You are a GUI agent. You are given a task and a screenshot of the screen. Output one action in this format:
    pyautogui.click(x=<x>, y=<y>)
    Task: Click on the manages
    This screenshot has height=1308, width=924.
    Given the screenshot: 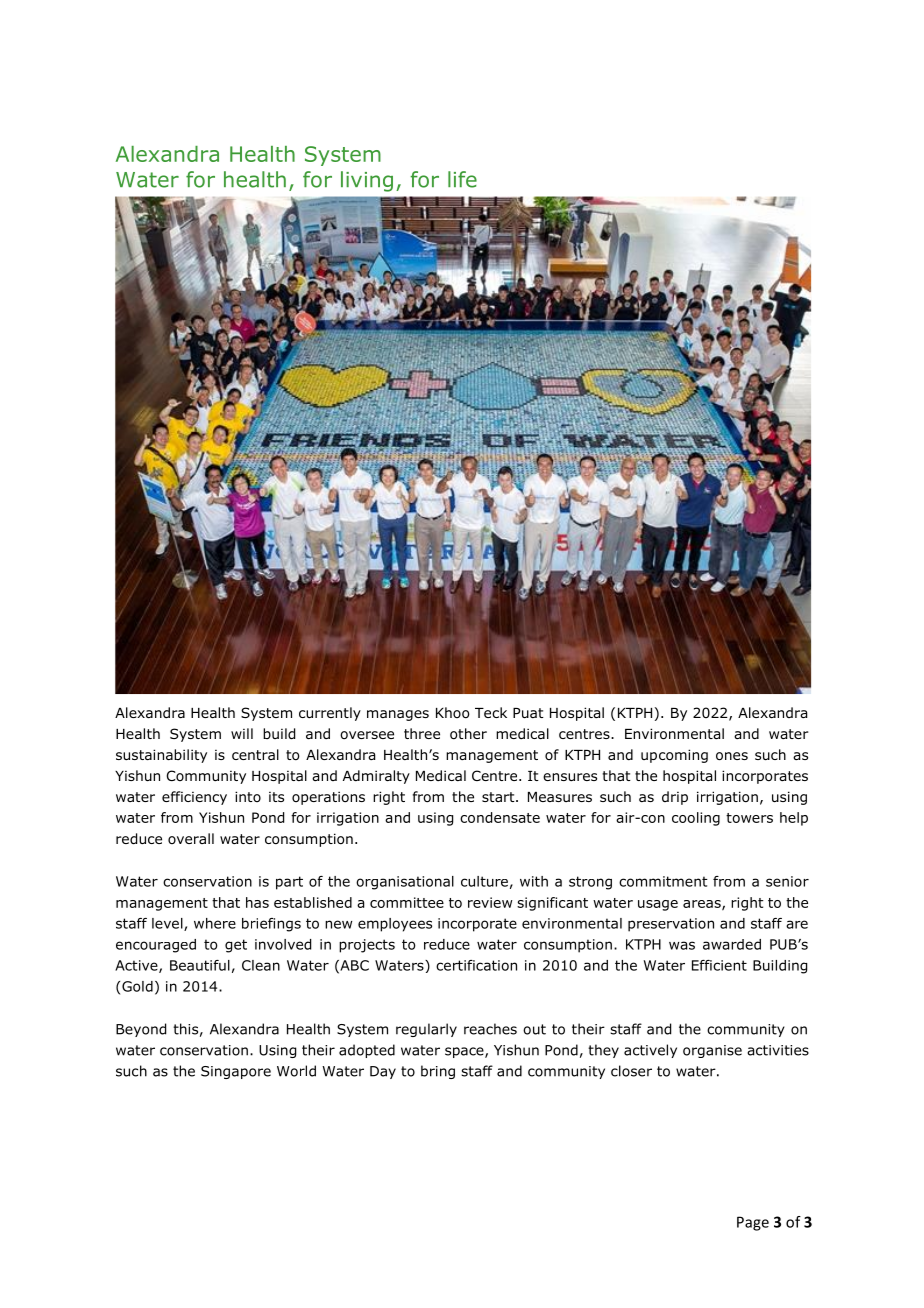 What is the action you would take?
    pyautogui.click(x=398, y=715)
